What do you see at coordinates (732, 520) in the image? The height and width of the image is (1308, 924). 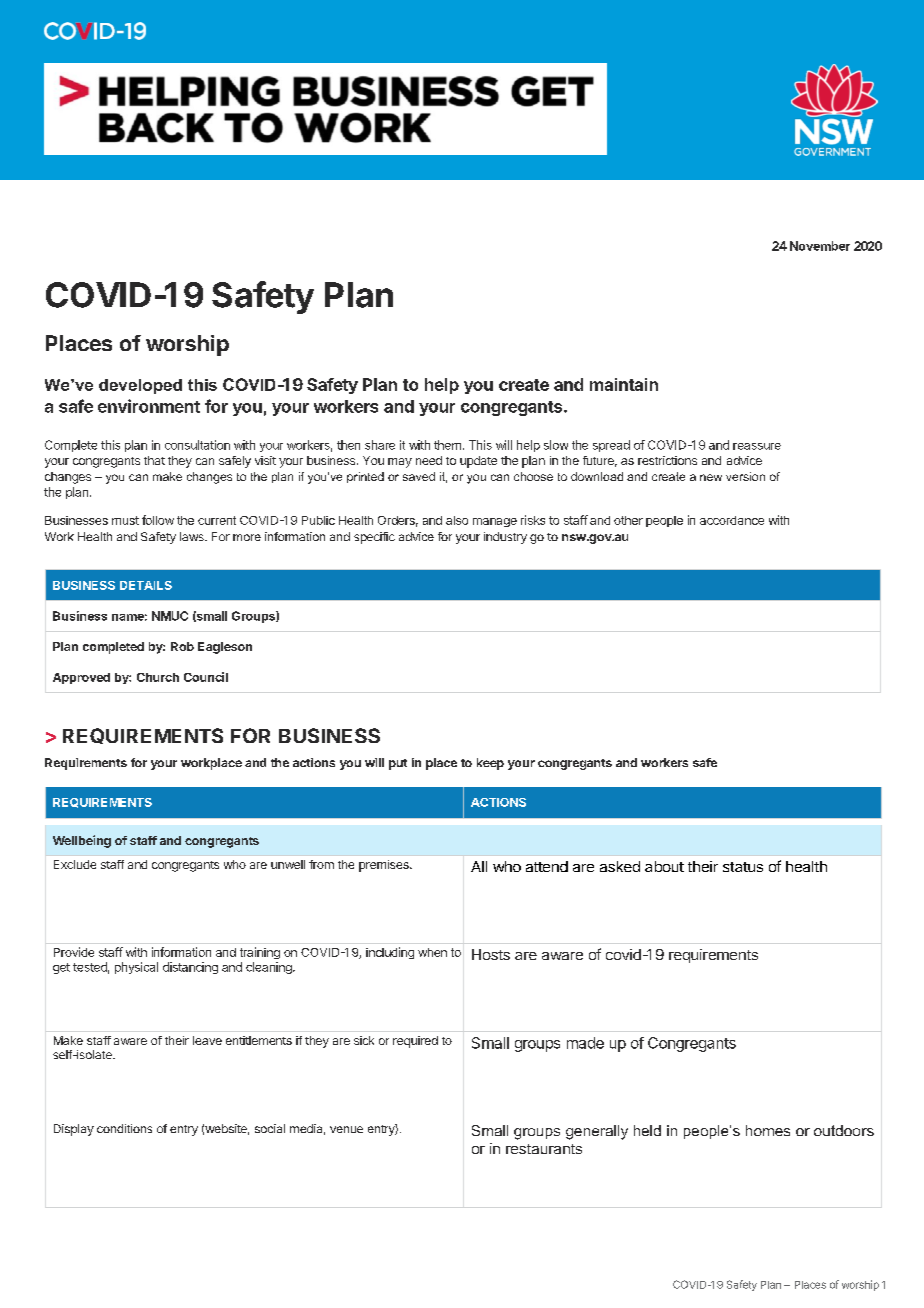 I see `accordance` at bounding box center [732, 520].
